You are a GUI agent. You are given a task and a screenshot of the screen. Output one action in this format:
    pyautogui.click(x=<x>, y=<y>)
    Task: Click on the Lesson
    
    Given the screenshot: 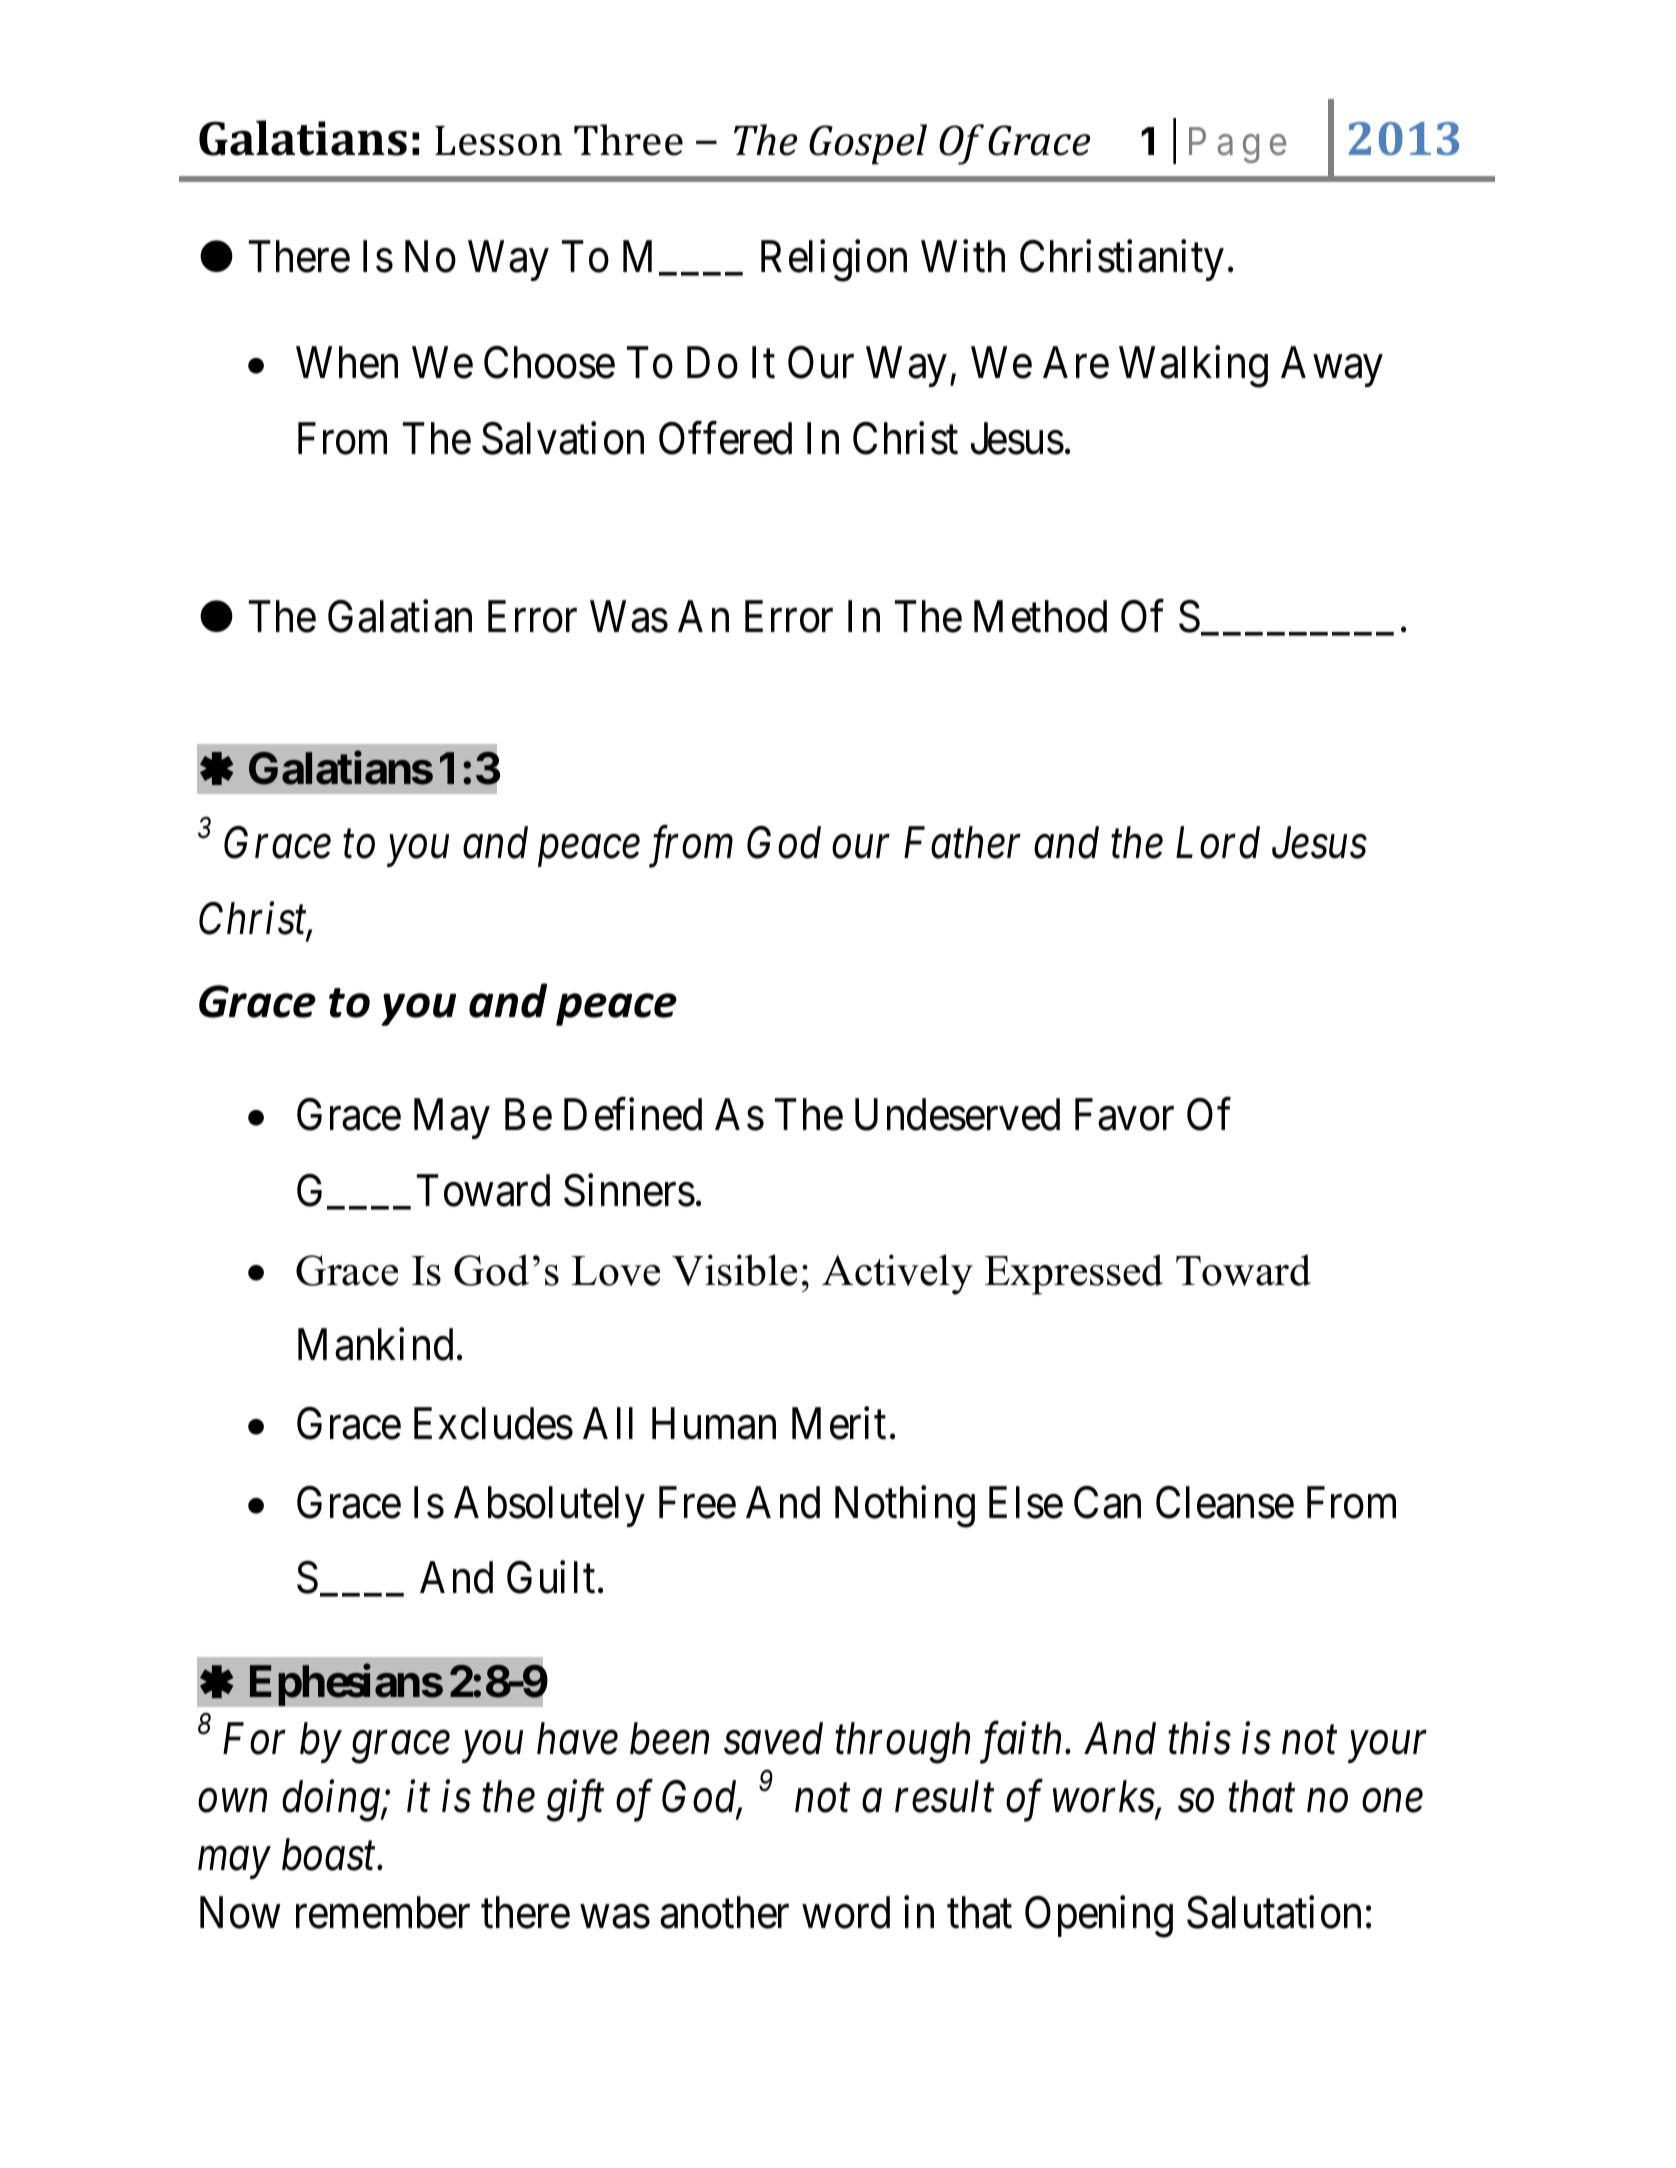 What is the action you would take?
    pyautogui.click(x=498, y=141)
